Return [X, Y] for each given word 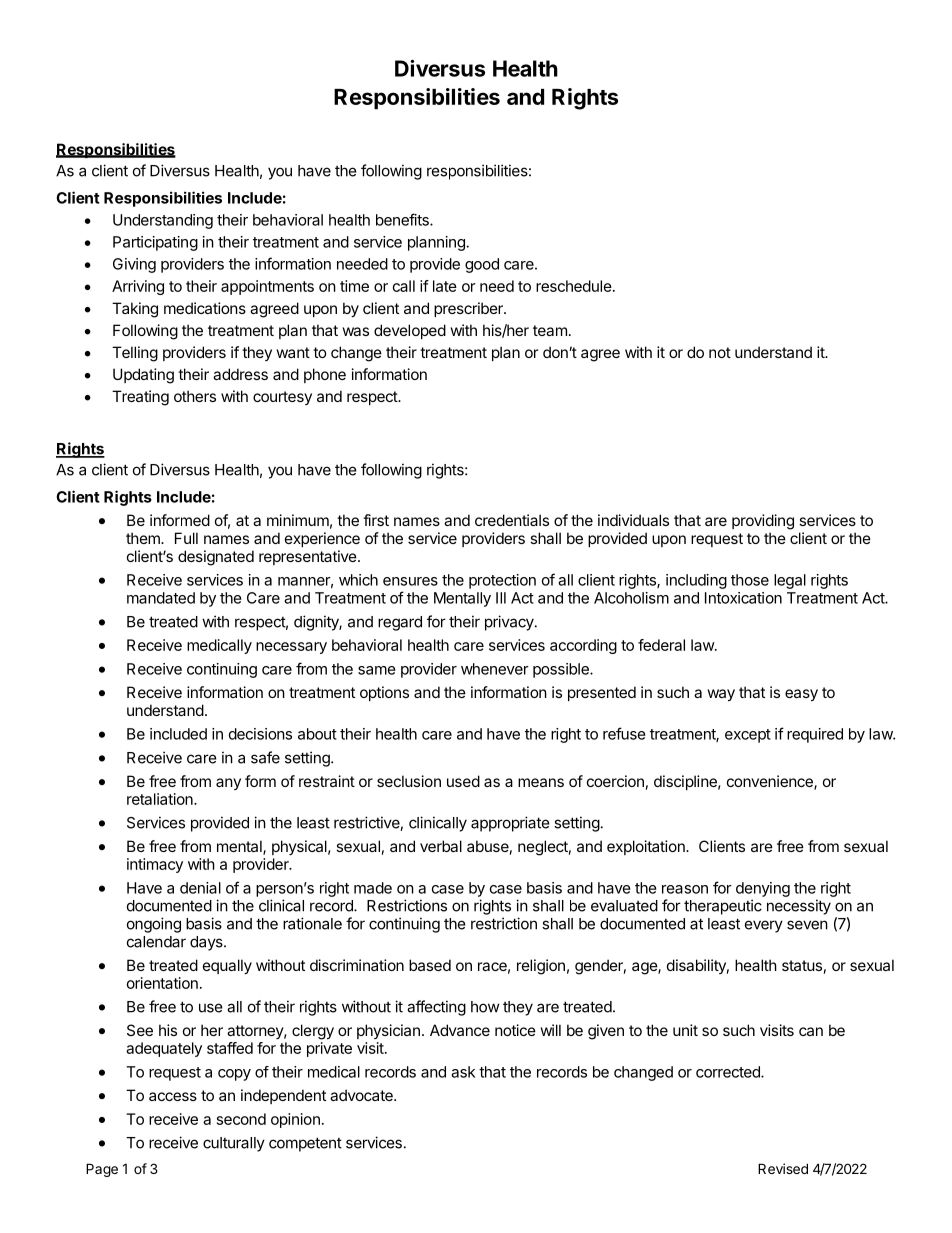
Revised [783, 1168]
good [482, 265]
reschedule [574, 286]
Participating [155, 243]
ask [463, 1072]
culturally [234, 1144]
